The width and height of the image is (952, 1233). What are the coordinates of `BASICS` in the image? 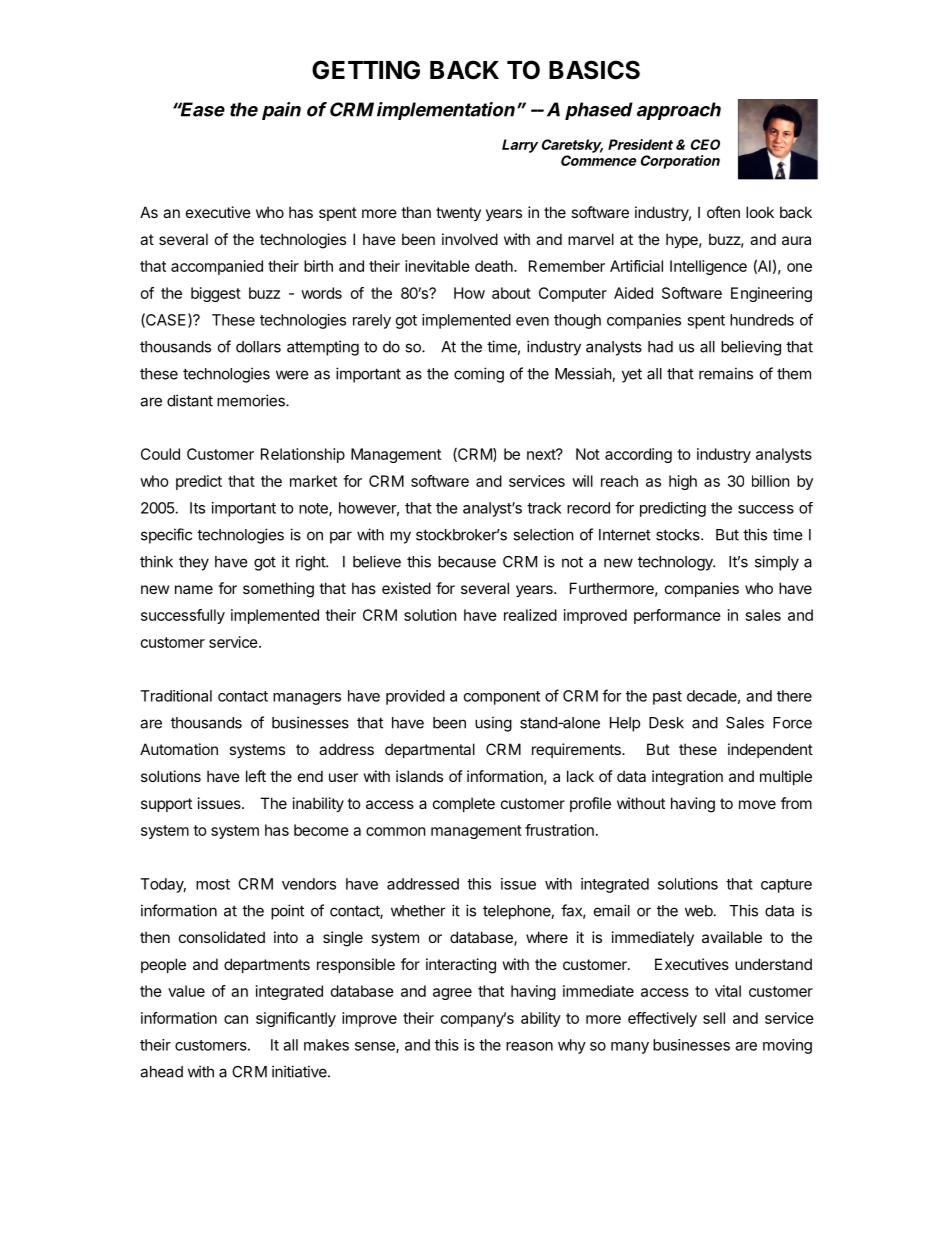 It's located at (594, 70).
